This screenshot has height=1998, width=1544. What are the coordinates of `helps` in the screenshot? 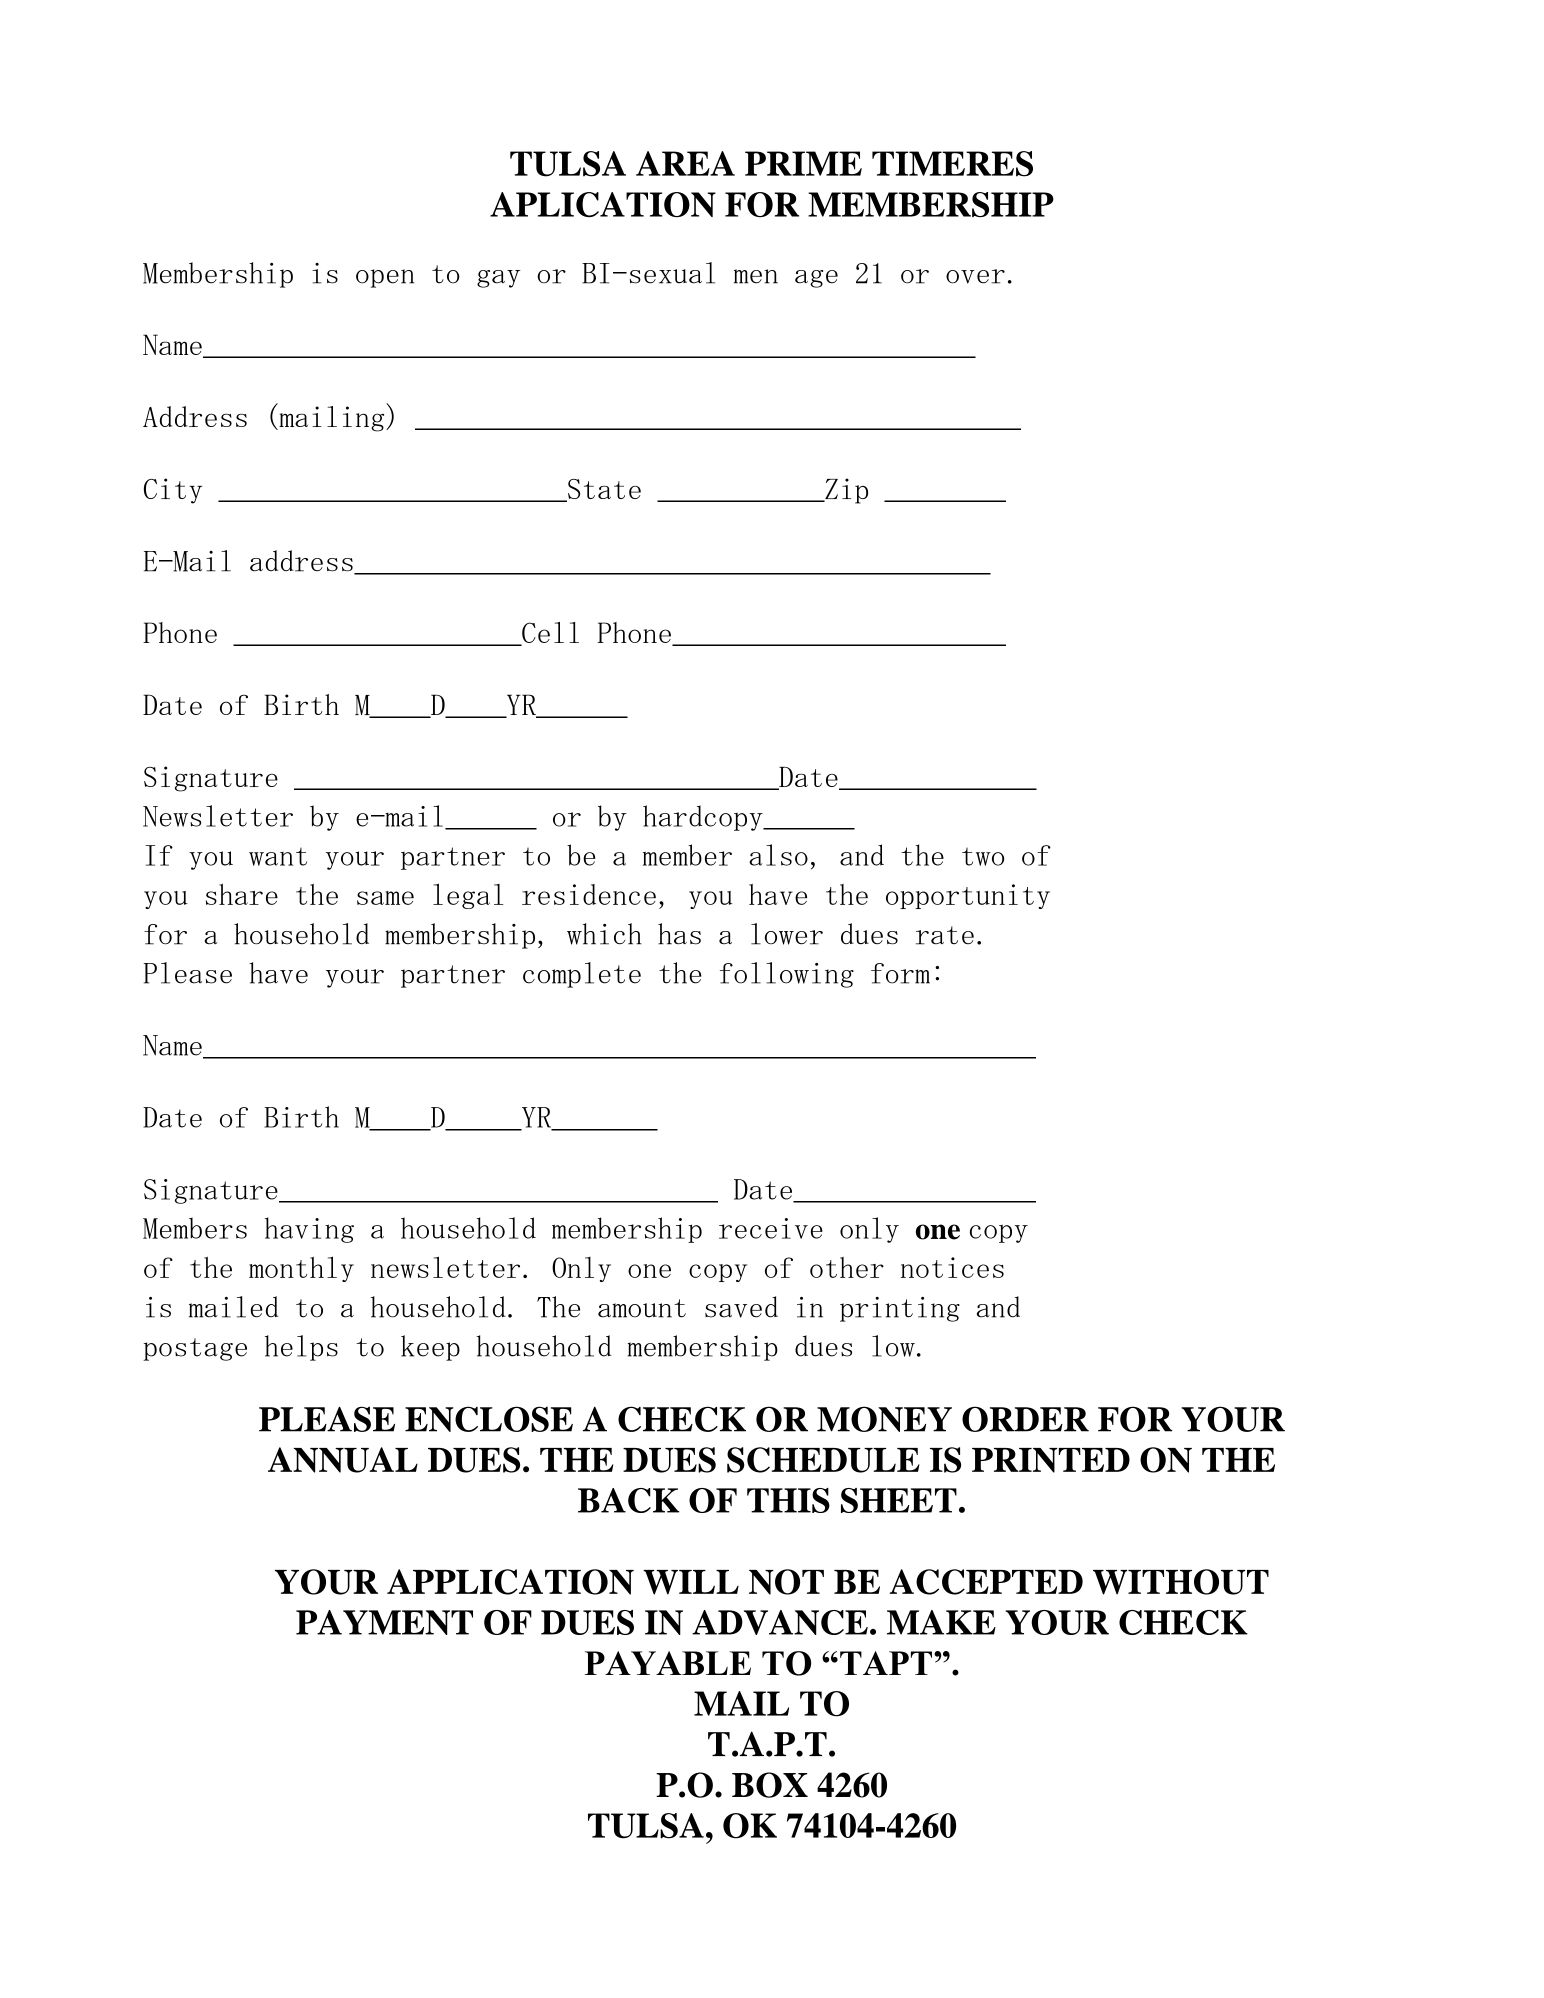 It's located at (301, 1348).
